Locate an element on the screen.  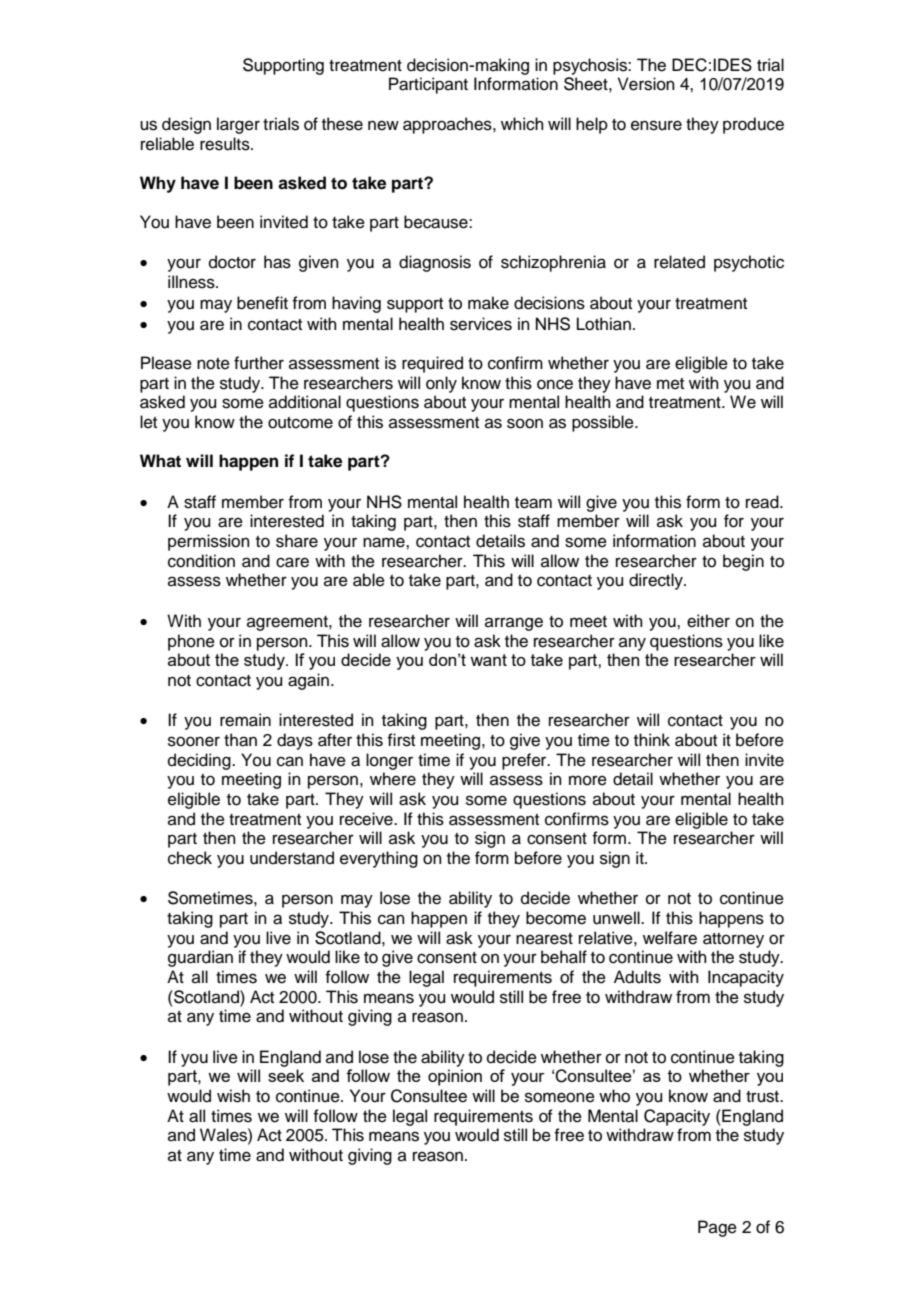
welfare is located at coordinates (670, 938).
